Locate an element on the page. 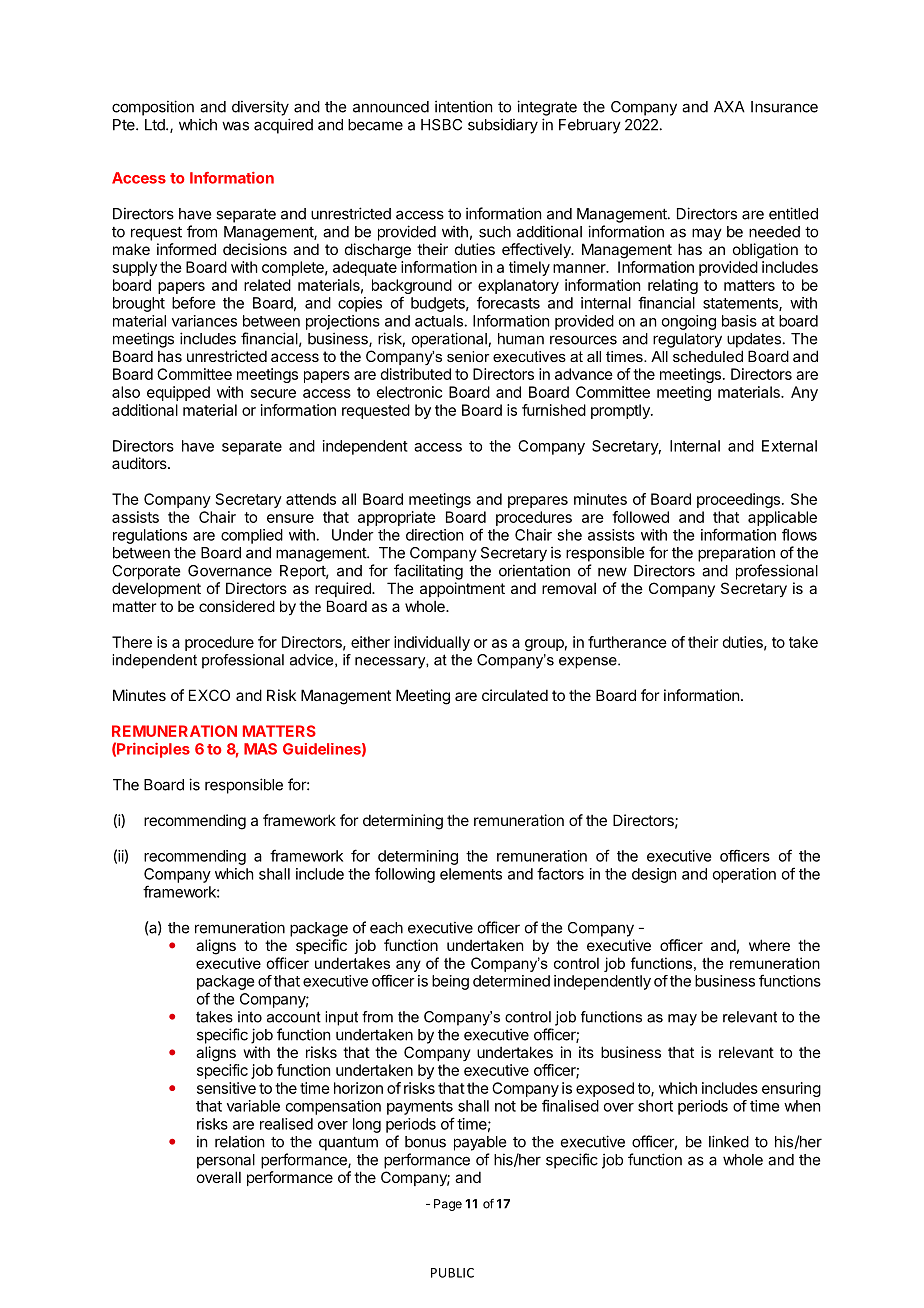  HSBC is located at coordinates (441, 125).
